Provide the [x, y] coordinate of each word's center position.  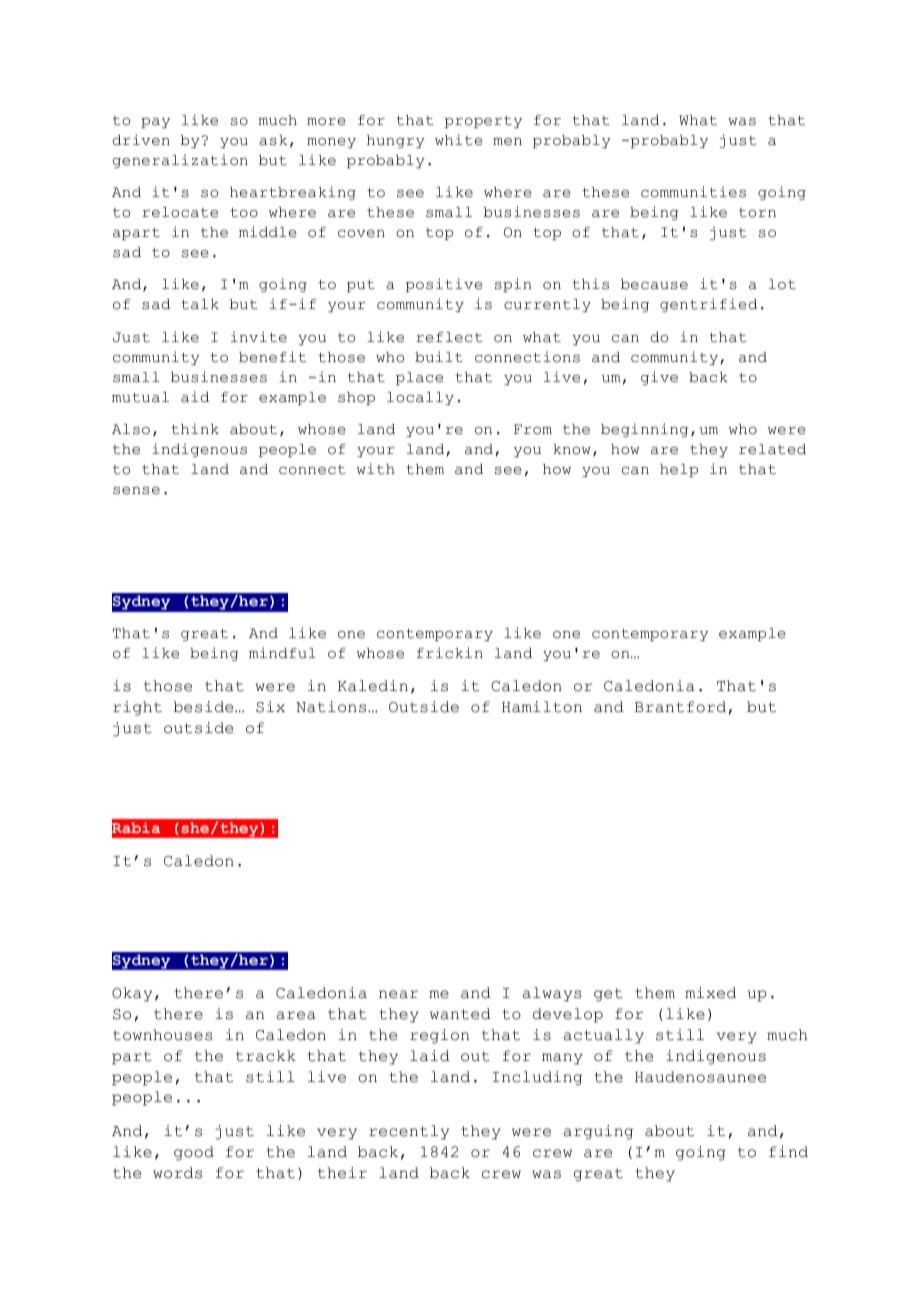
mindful [282, 653]
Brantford [680, 707]
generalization [180, 161]
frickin [450, 653]
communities [693, 192]
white [459, 140]
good [194, 1153]
